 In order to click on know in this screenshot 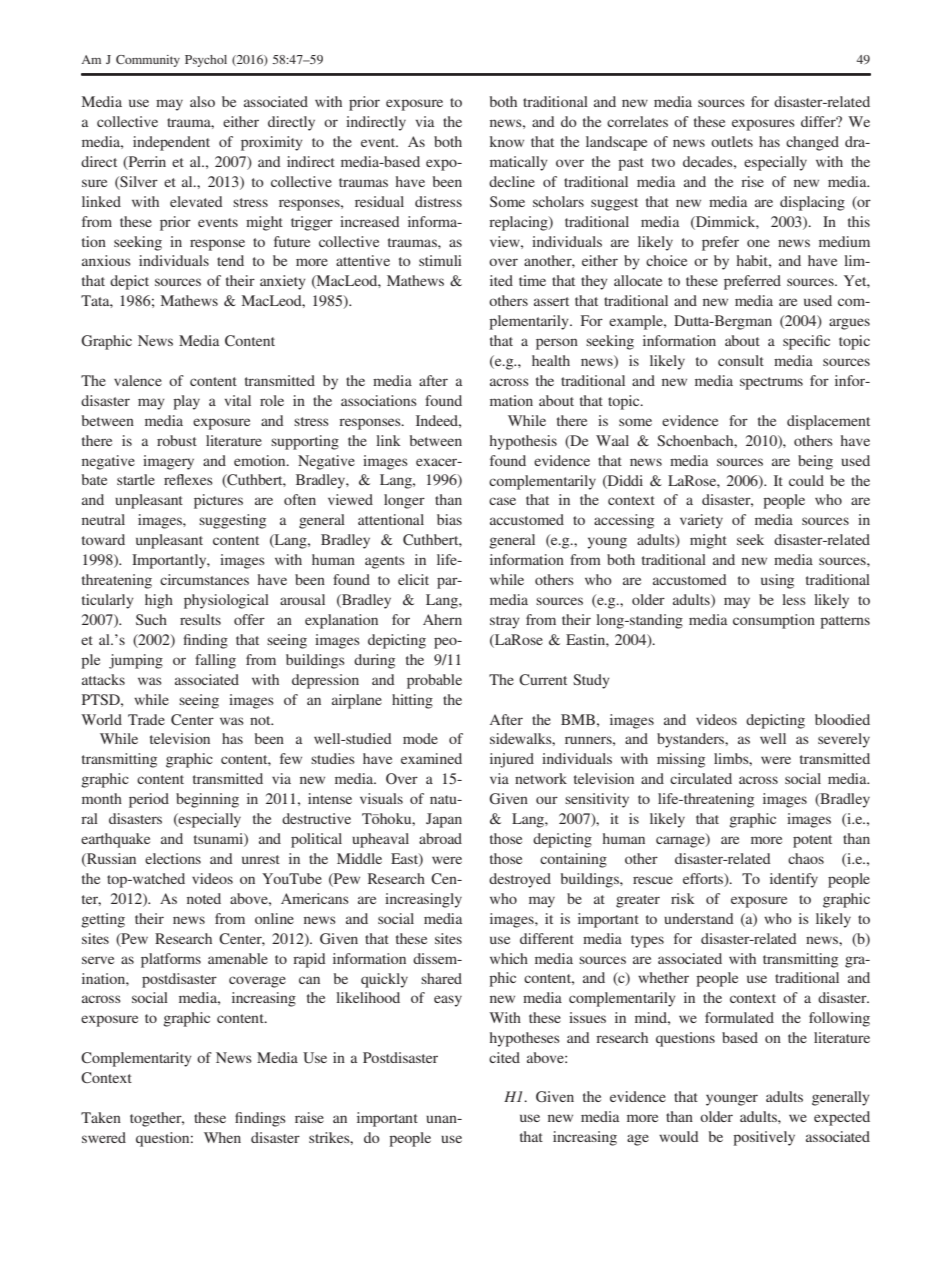, I will do `click(507, 141)`.
